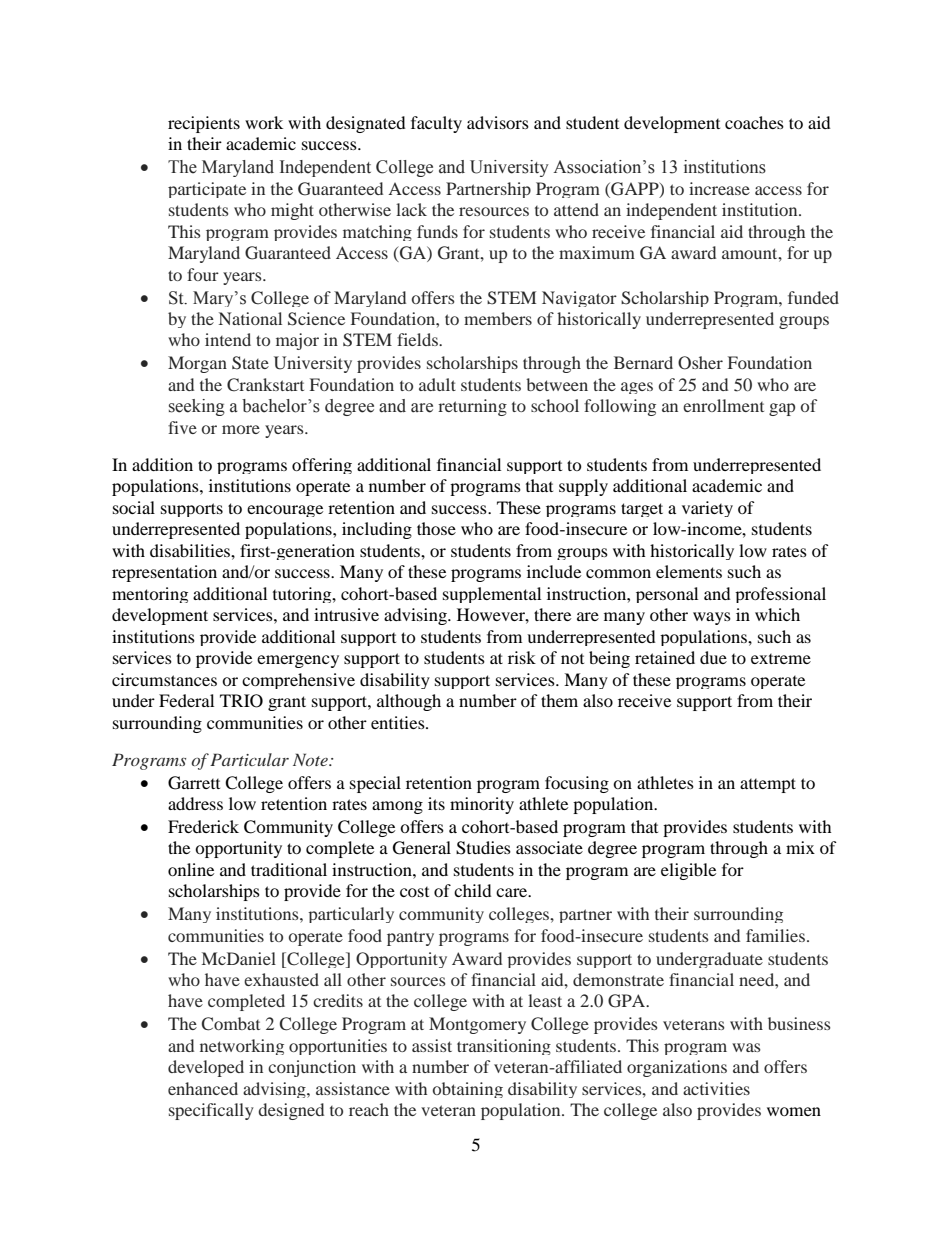 The width and height of the screenshot is (952, 1233). What do you see at coordinates (472, 407) in the screenshot?
I see `returning` at bounding box center [472, 407].
